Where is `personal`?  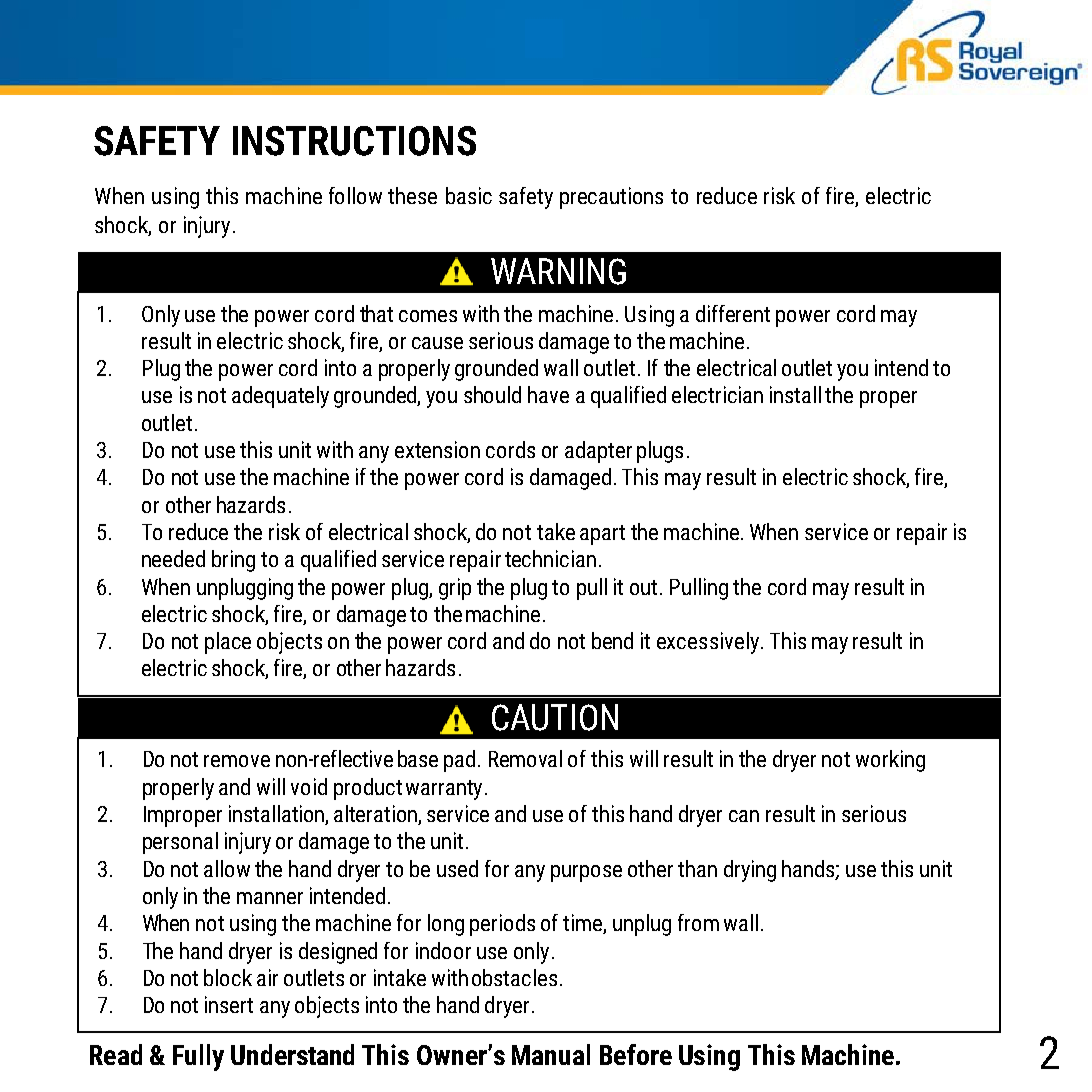
personal is located at coordinates (180, 843).
